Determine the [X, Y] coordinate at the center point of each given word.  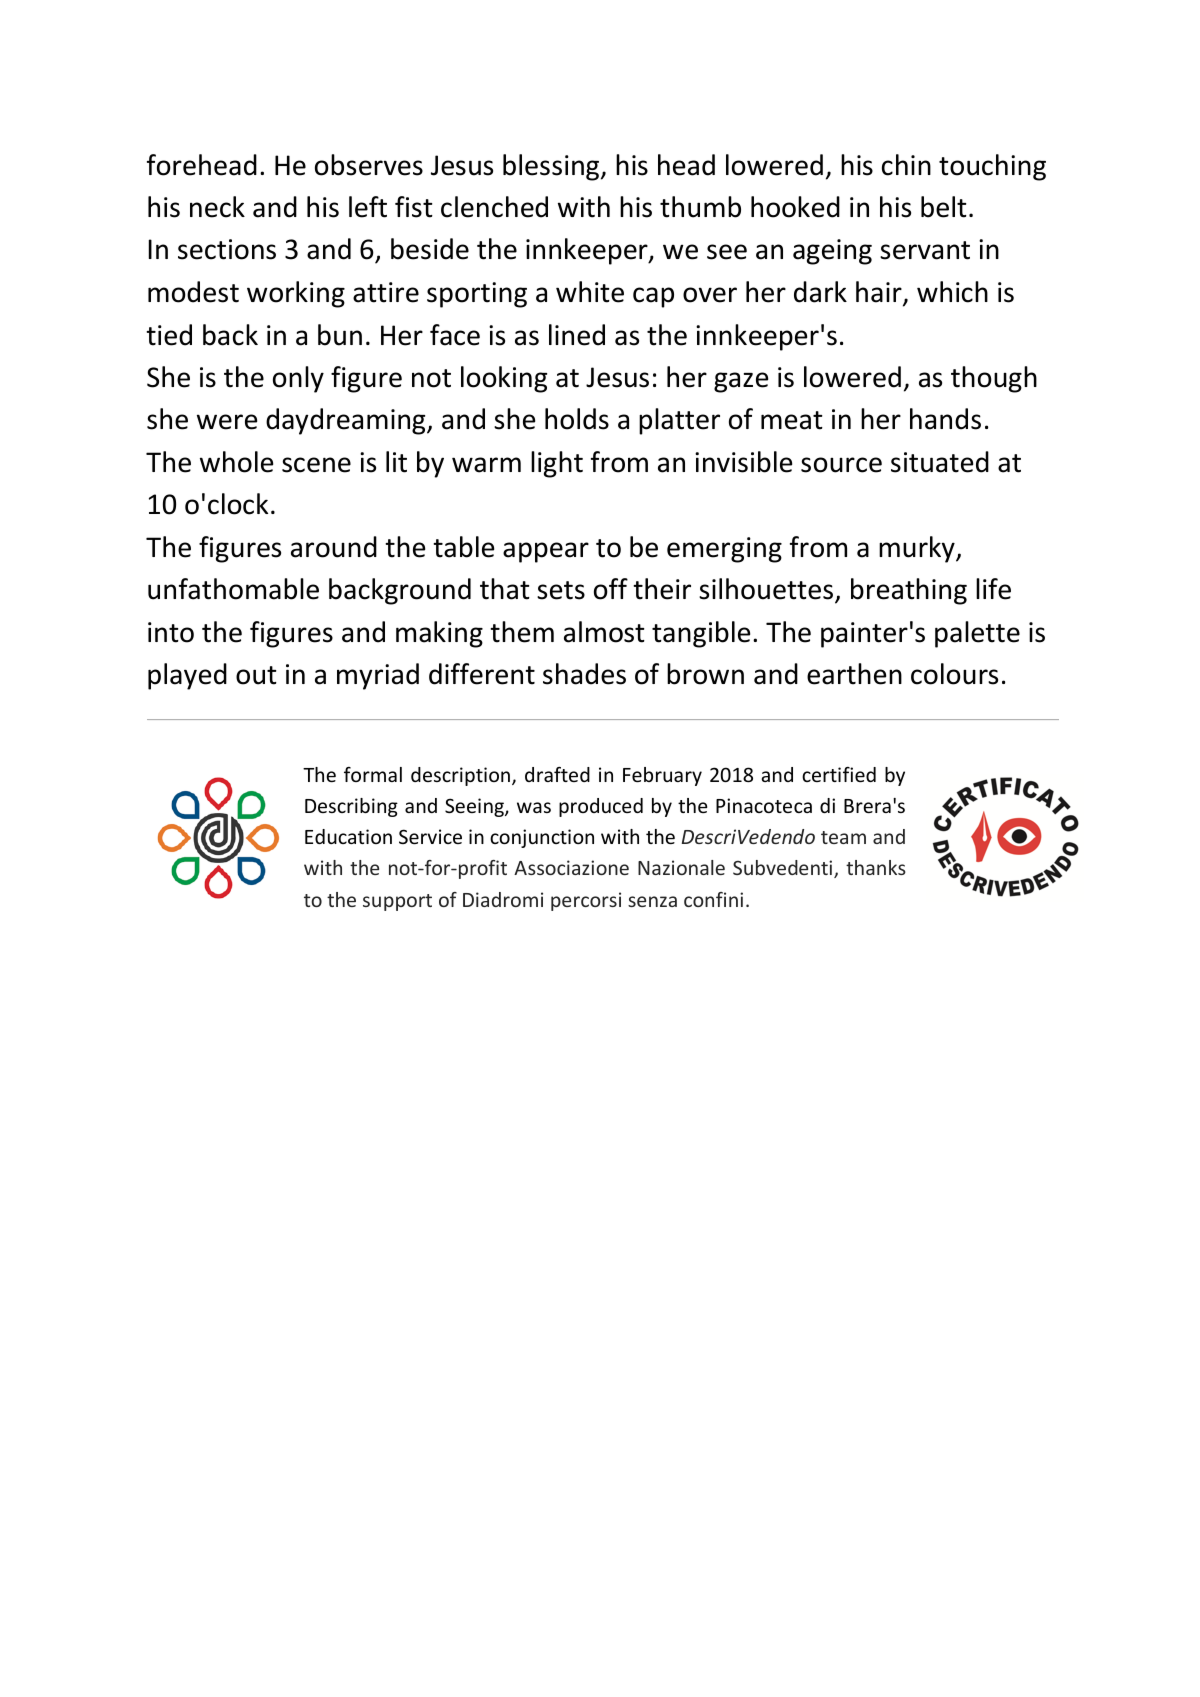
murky [918, 549]
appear [546, 552]
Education [348, 836]
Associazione [571, 867]
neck [217, 207]
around [334, 547]
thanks [876, 867]
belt [944, 207]
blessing [552, 167]
